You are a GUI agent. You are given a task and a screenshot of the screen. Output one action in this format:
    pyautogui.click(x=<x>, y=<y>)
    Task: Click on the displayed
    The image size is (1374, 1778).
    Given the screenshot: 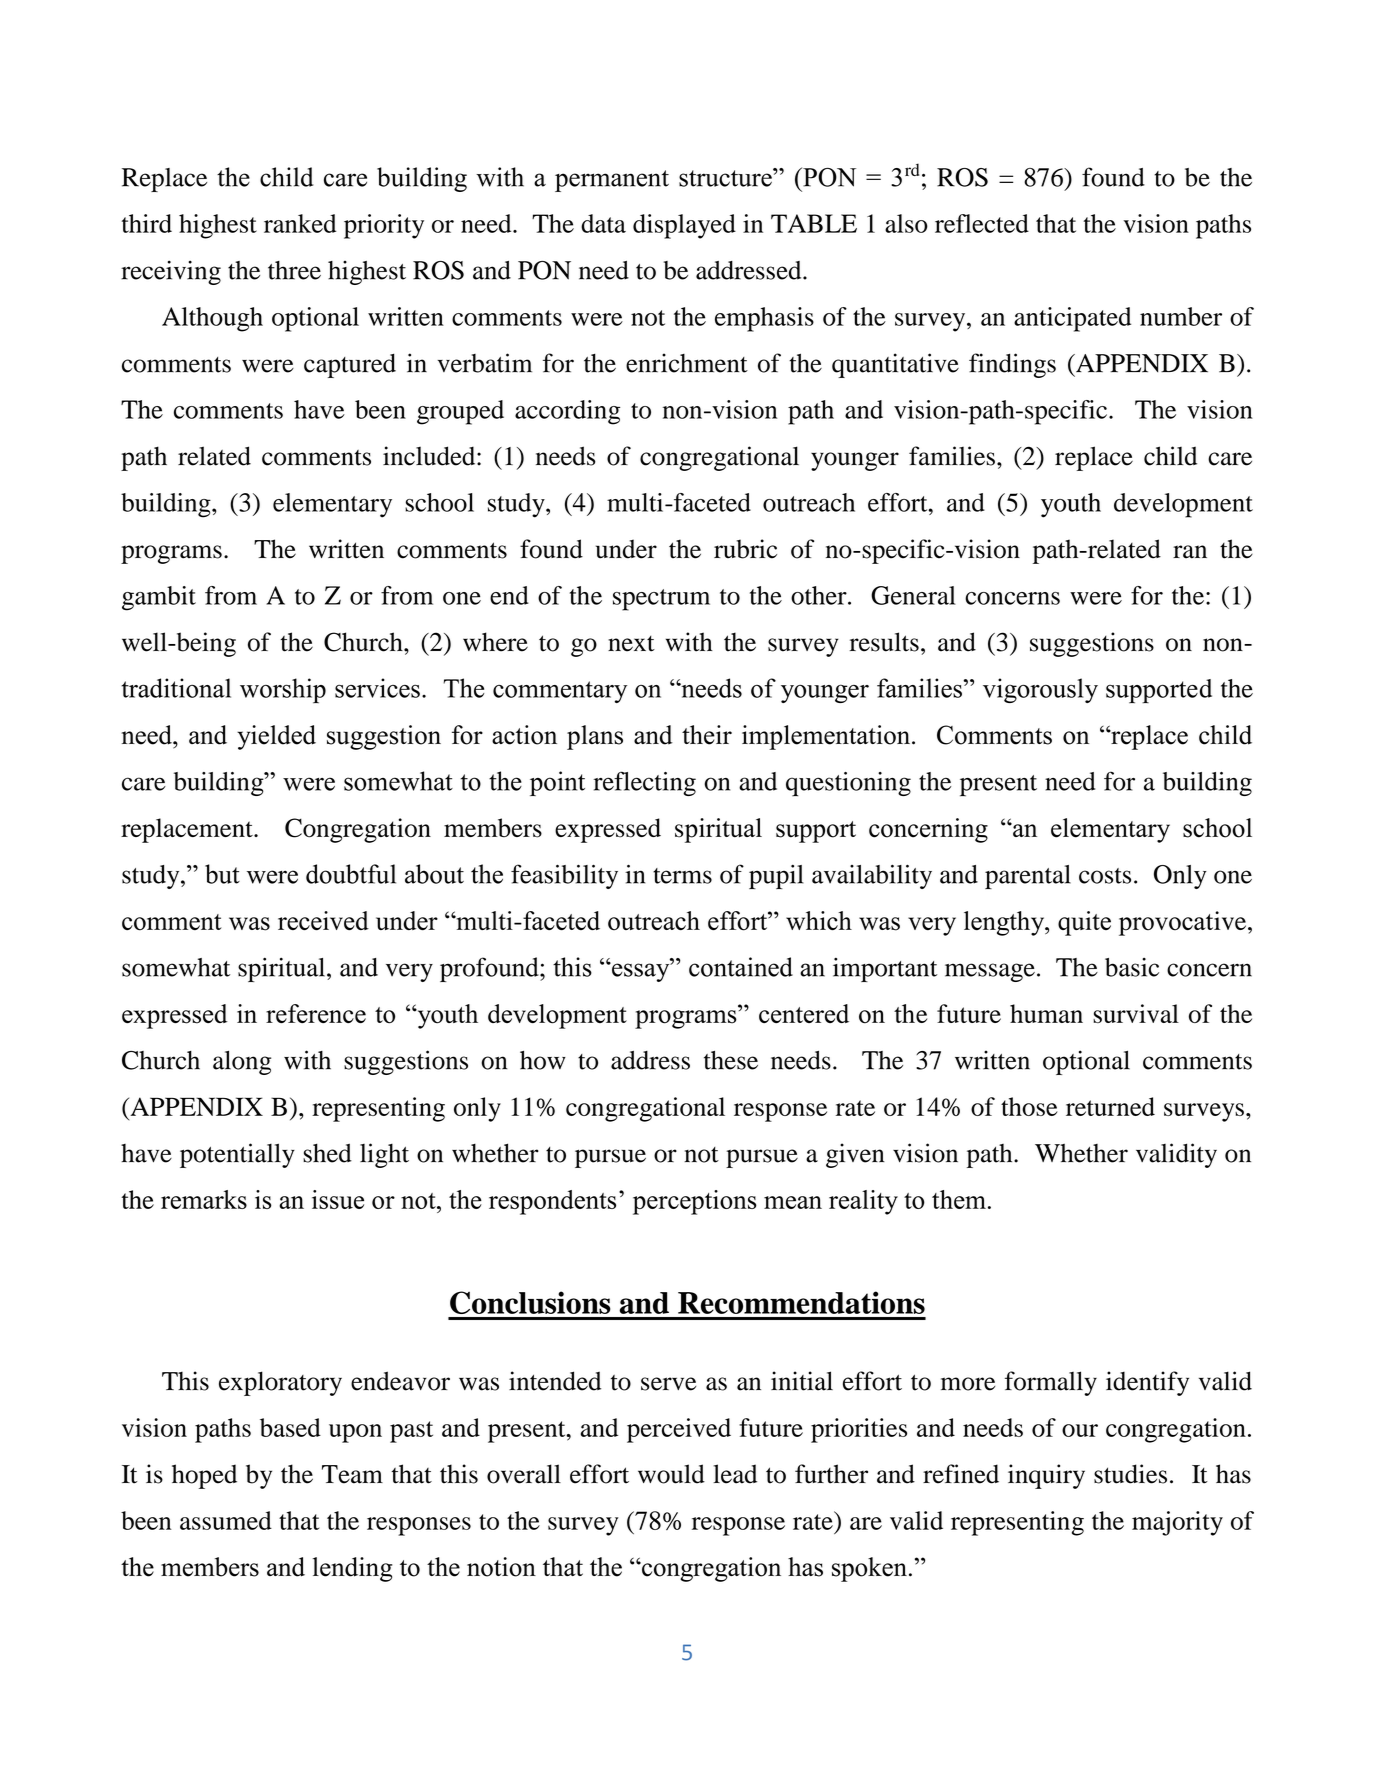 What is the action you would take?
    pyautogui.click(x=684, y=226)
